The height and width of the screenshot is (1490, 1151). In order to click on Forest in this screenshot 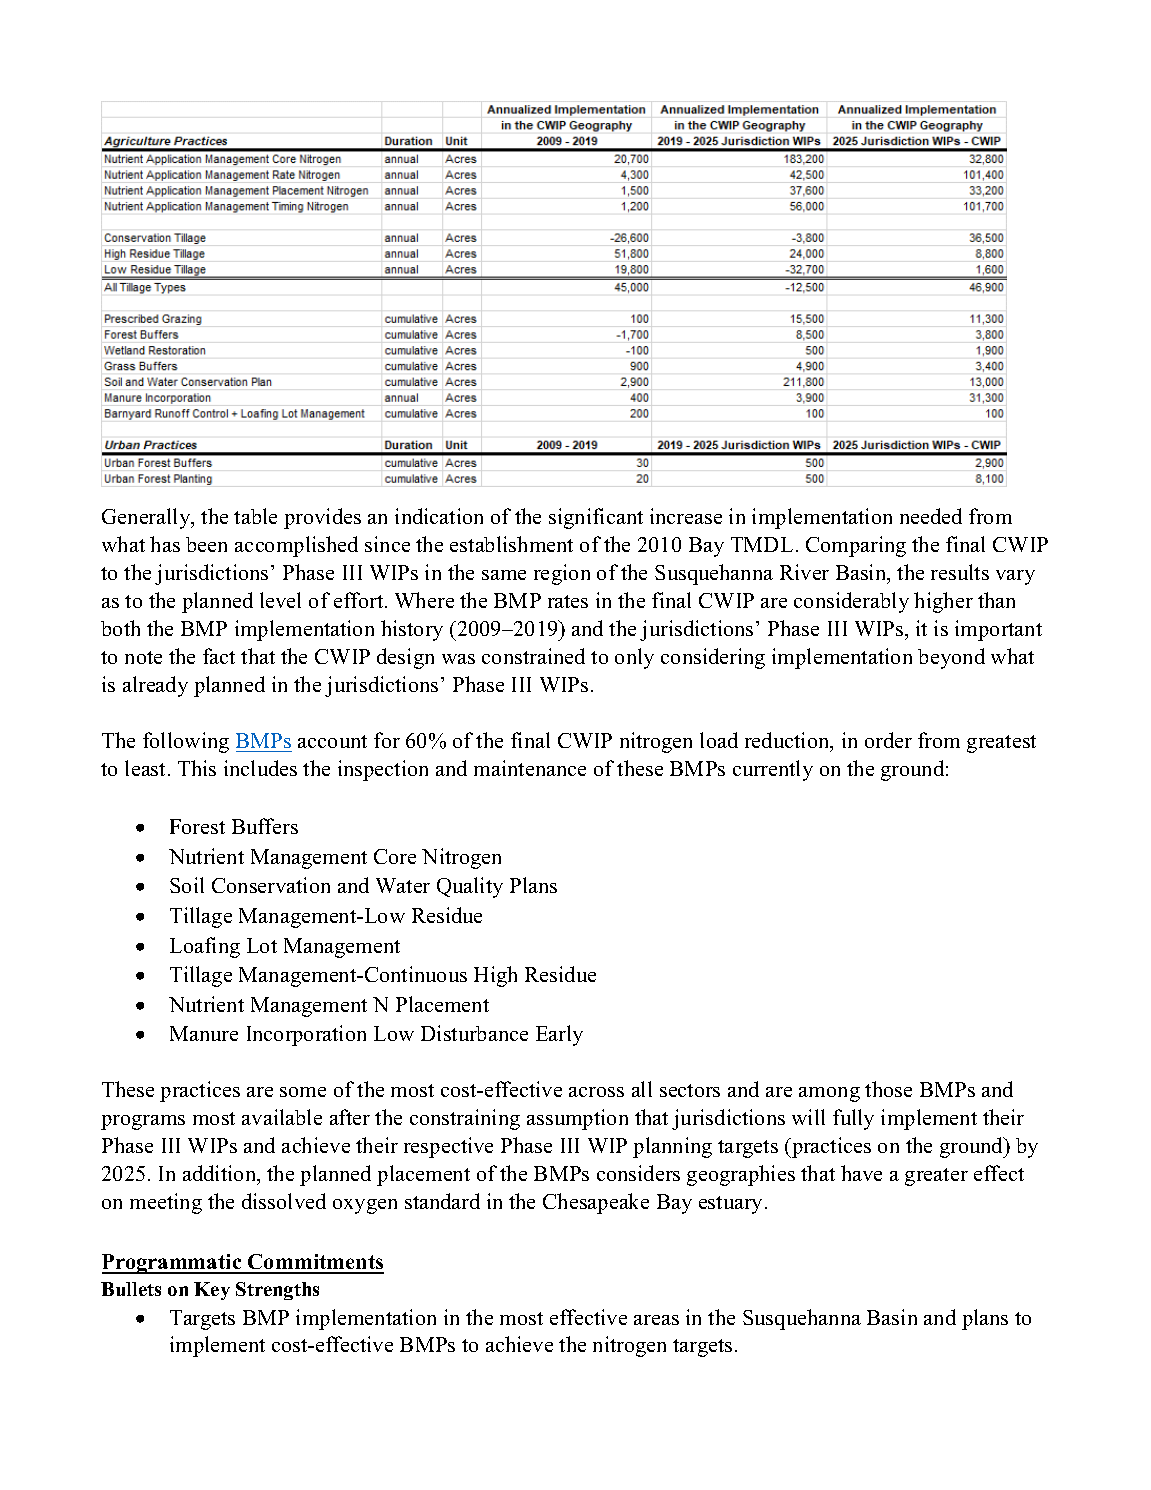, I will do `click(197, 826)`.
